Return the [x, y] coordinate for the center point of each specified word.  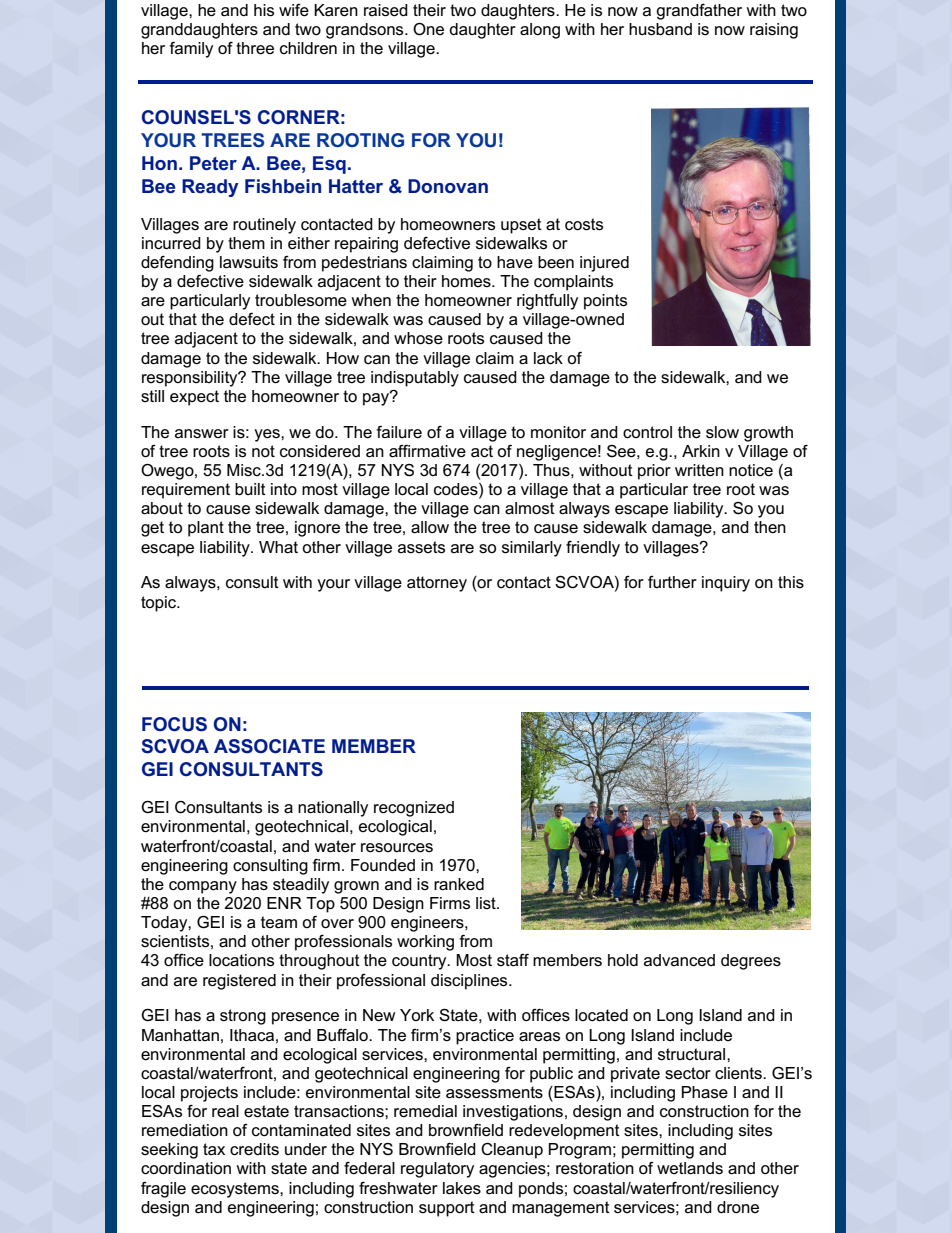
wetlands [690, 1168]
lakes [462, 1188]
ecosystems [236, 1190]
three [255, 48]
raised [386, 10]
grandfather [699, 12]
